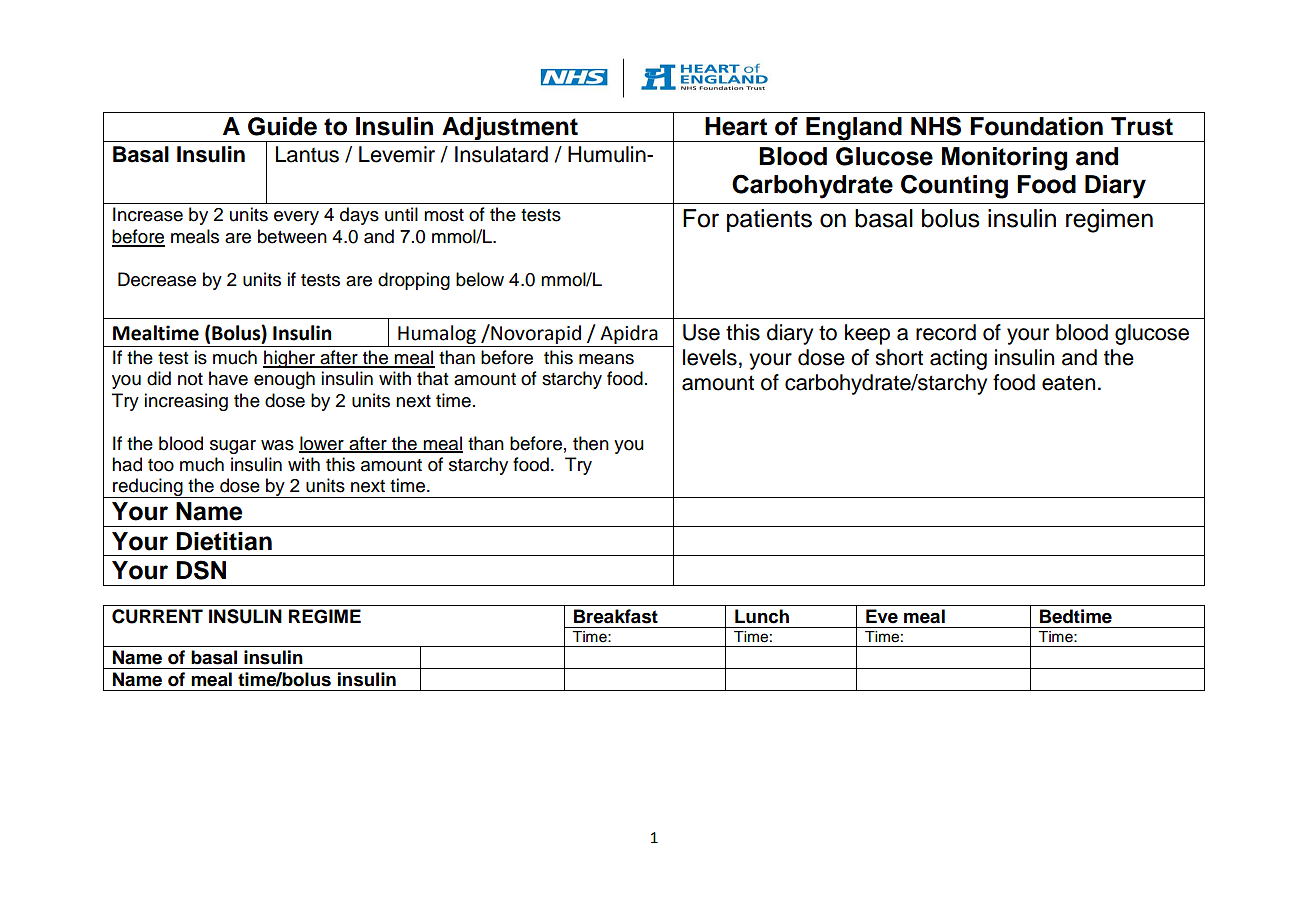  Describe the element at coordinates (157, 616) in the screenshot. I see `CURRENT` at that location.
